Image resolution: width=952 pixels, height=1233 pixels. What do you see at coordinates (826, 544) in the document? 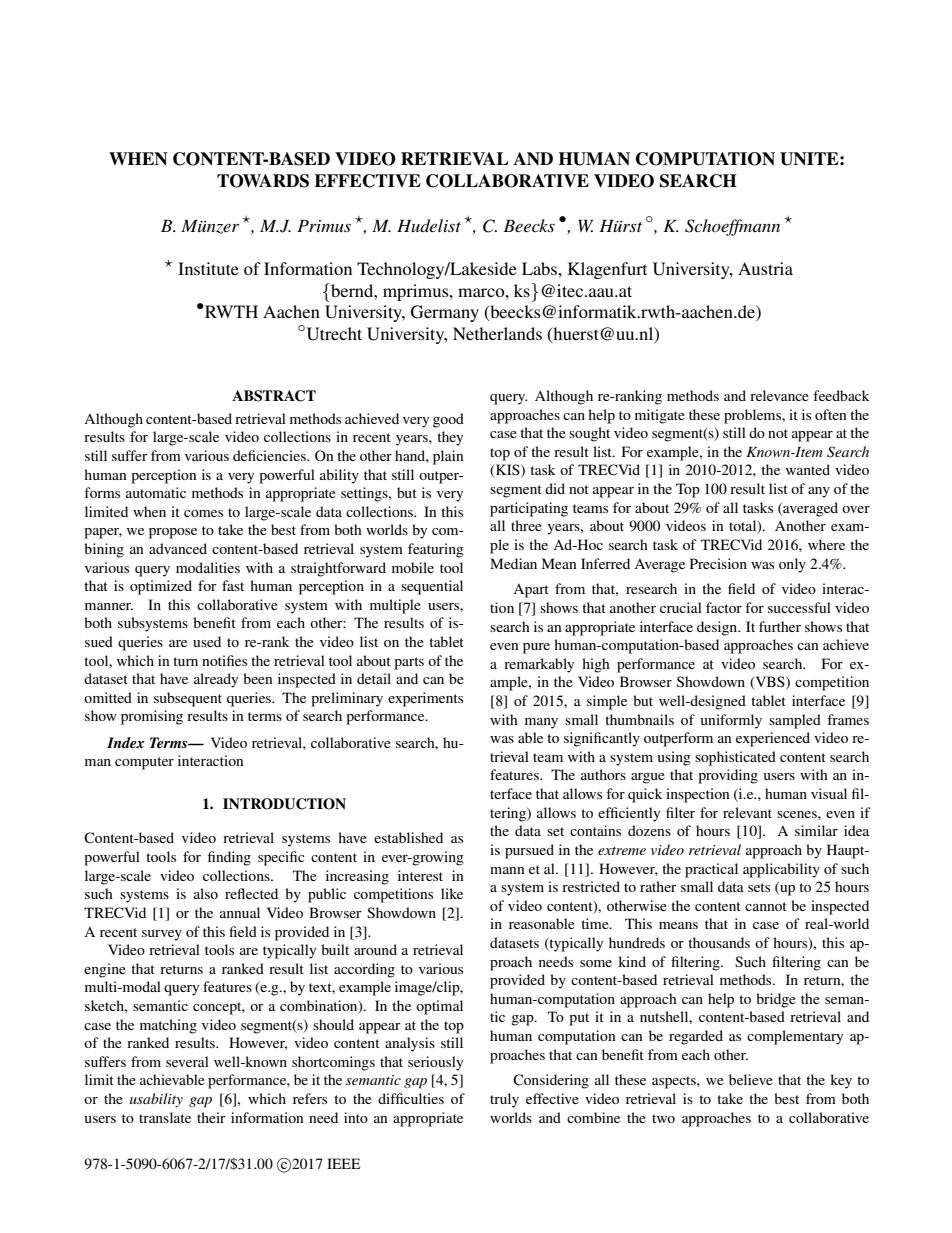
I see `where` at bounding box center [826, 544].
